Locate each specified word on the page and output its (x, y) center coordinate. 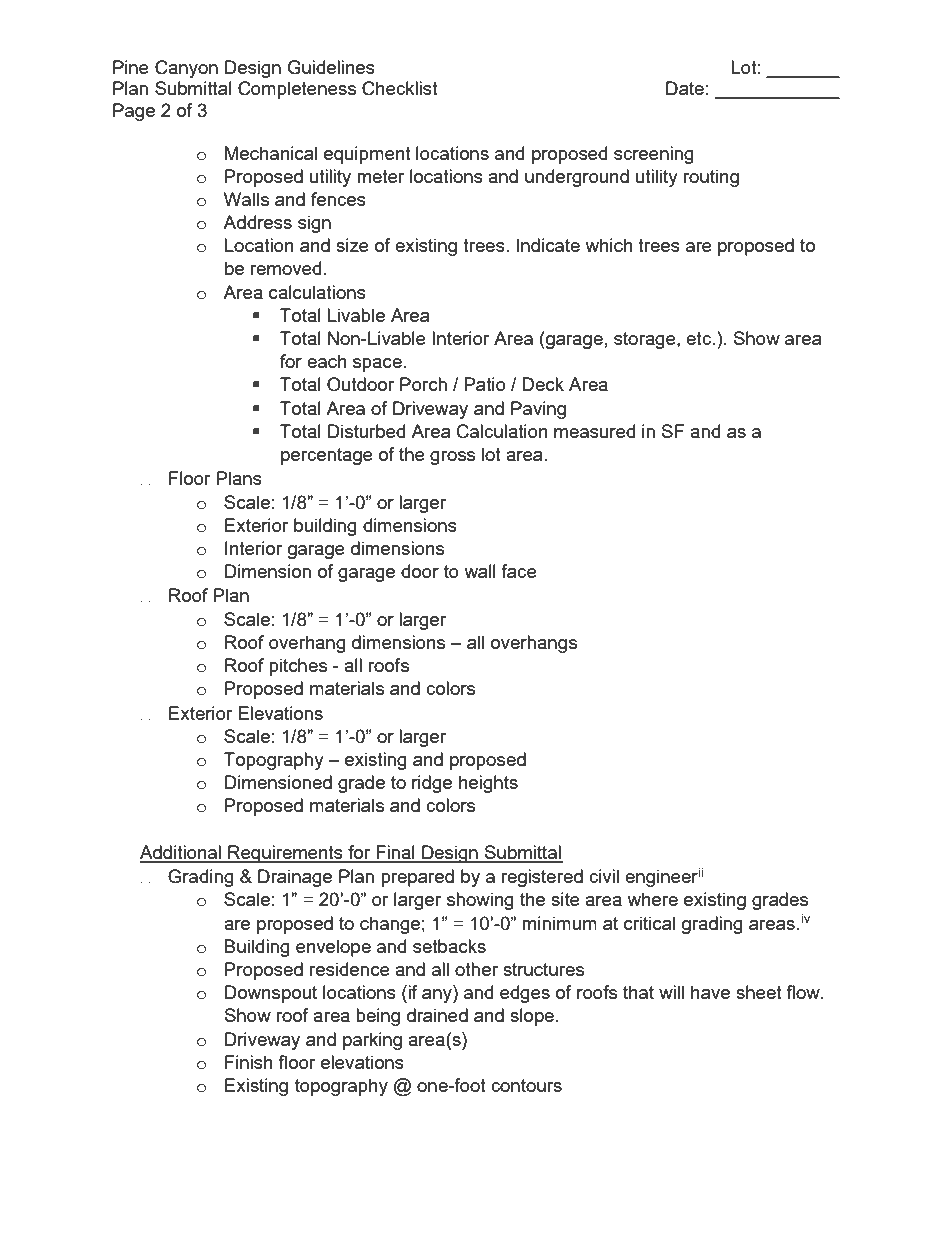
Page (134, 112)
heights (488, 784)
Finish (249, 1062)
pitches (298, 667)
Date (685, 88)
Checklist (400, 88)
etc (700, 338)
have (710, 992)
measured (594, 431)
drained (437, 1015)
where (652, 899)
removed (286, 268)
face (519, 571)
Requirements (285, 854)
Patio (485, 384)
